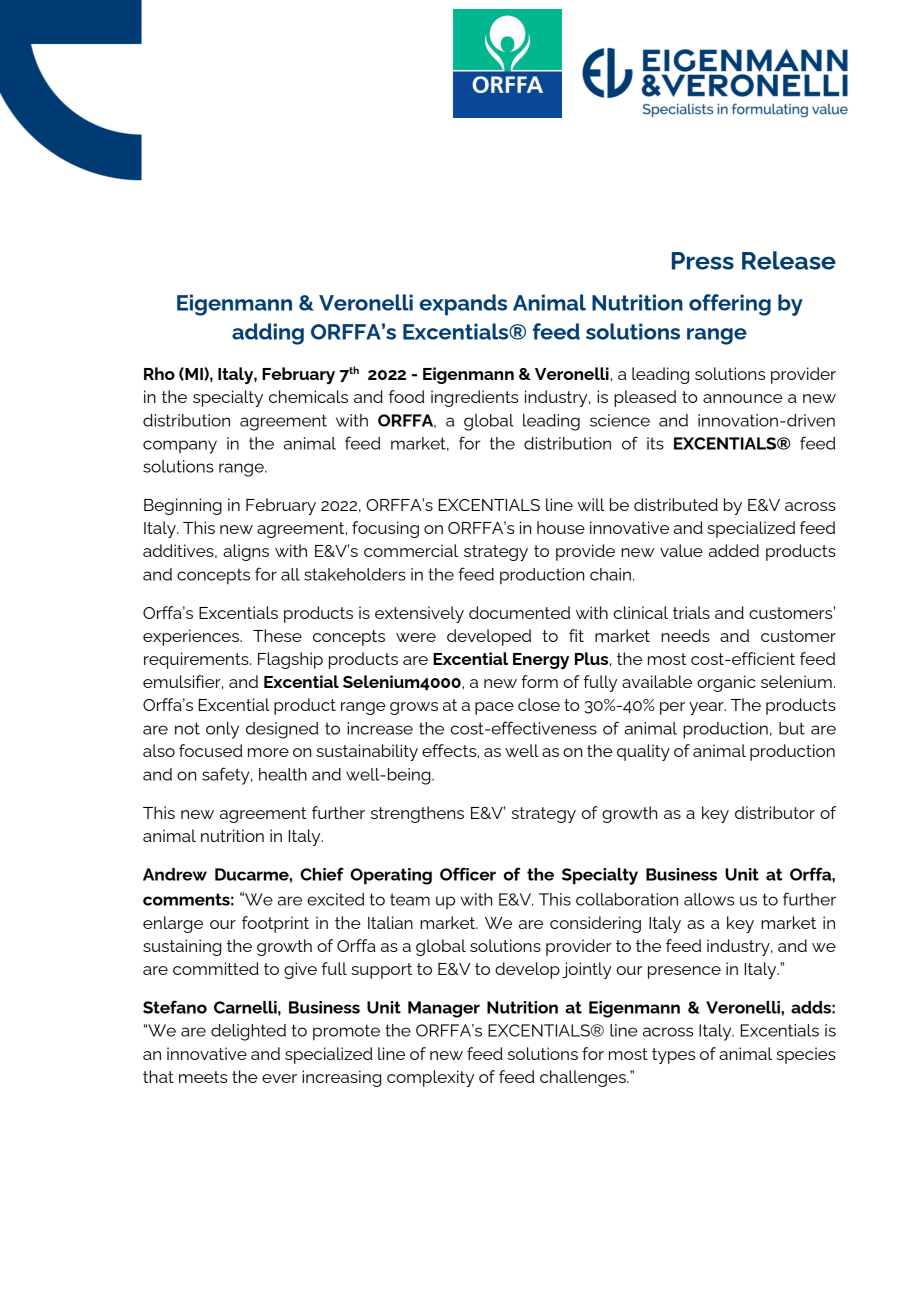 The width and height of the screenshot is (924, 1308). I want to click on offering, so click(730, 305).
